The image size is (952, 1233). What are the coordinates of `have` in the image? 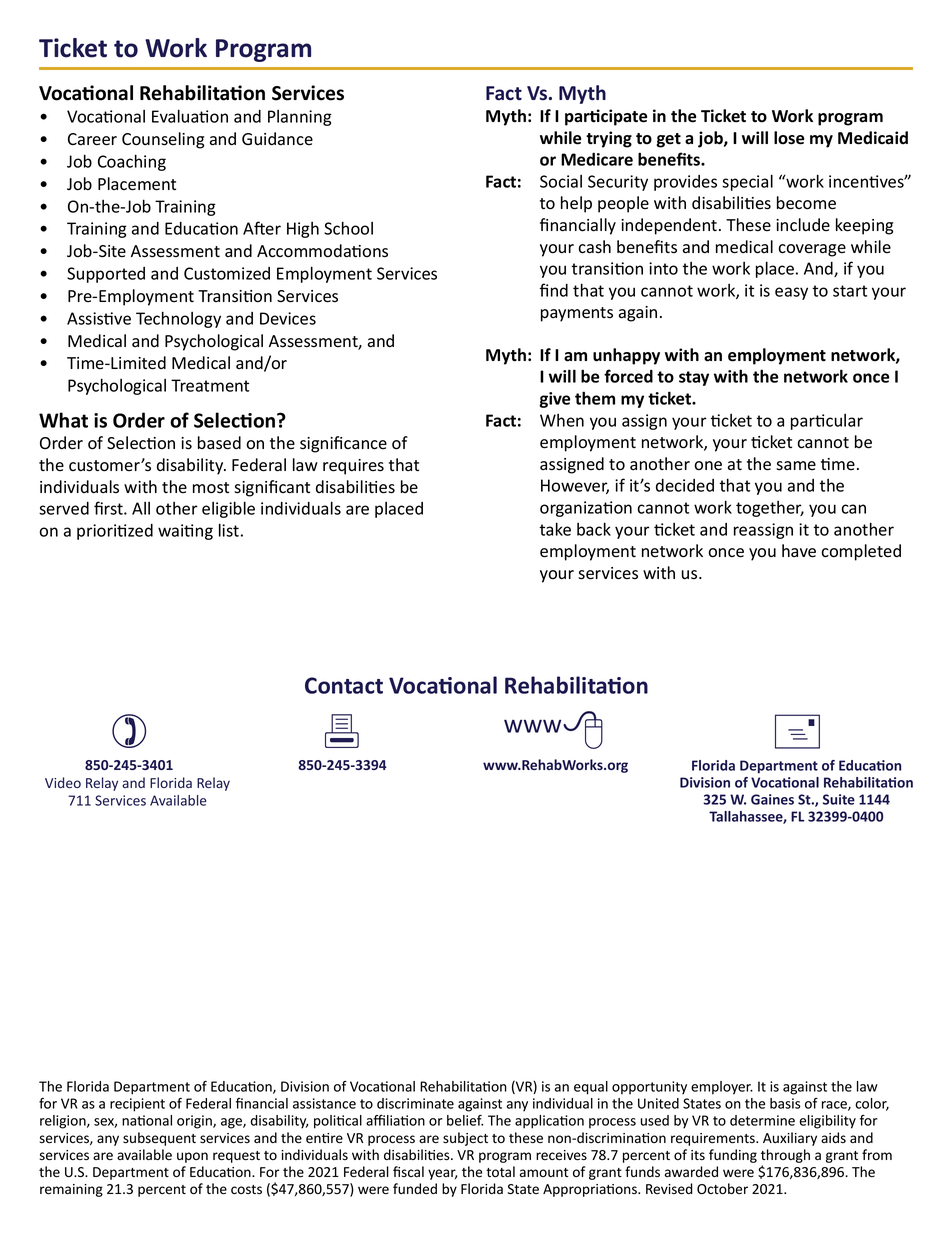 It's located at (799, 551).
